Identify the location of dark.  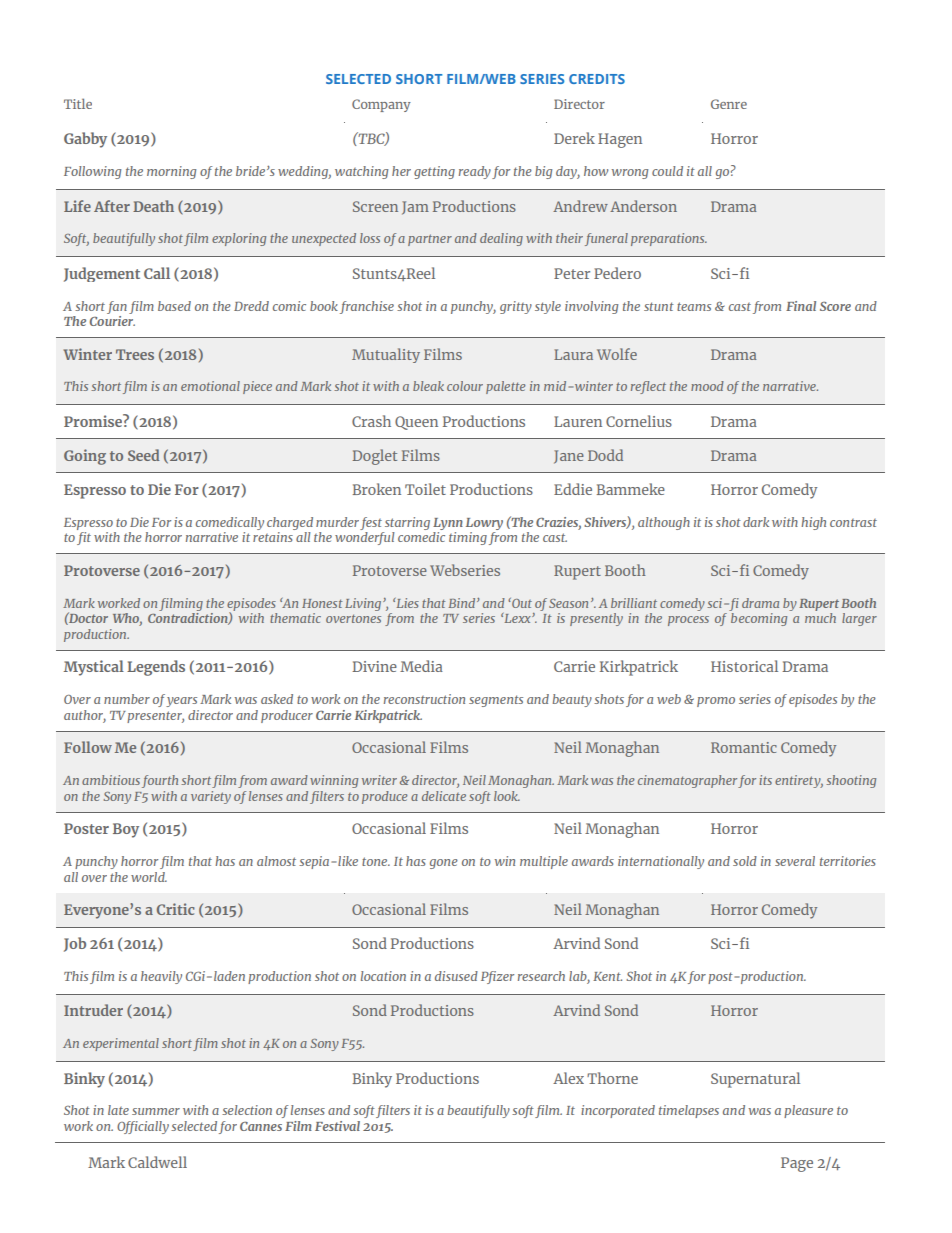
(756, 522).
